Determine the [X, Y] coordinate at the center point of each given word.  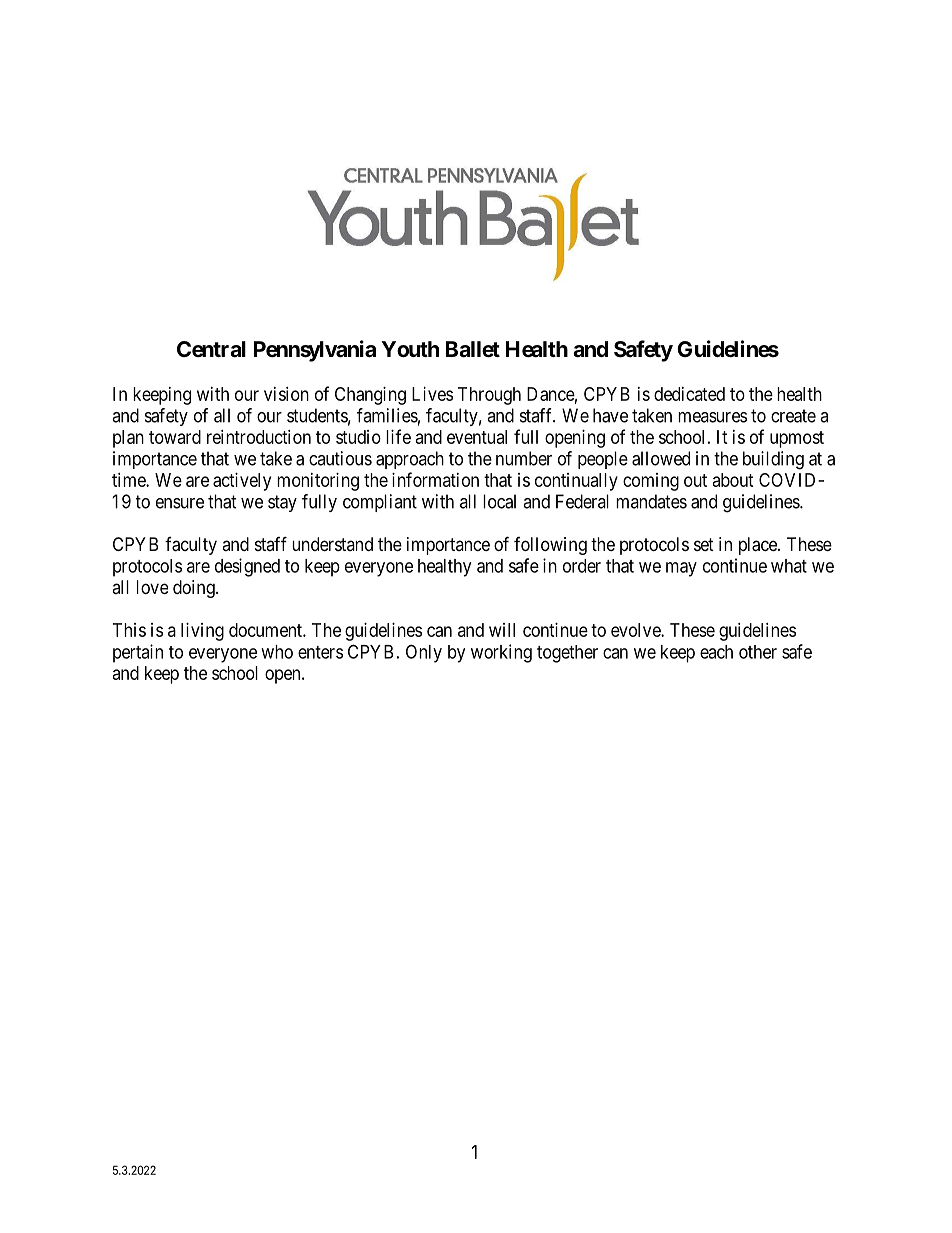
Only [424, 653]
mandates [651, 501]
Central [211, 349]
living [202, 632]
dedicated [689, 394]
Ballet [473, 349]
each [716, 652]
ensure [180, 503]
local [499, 501]
